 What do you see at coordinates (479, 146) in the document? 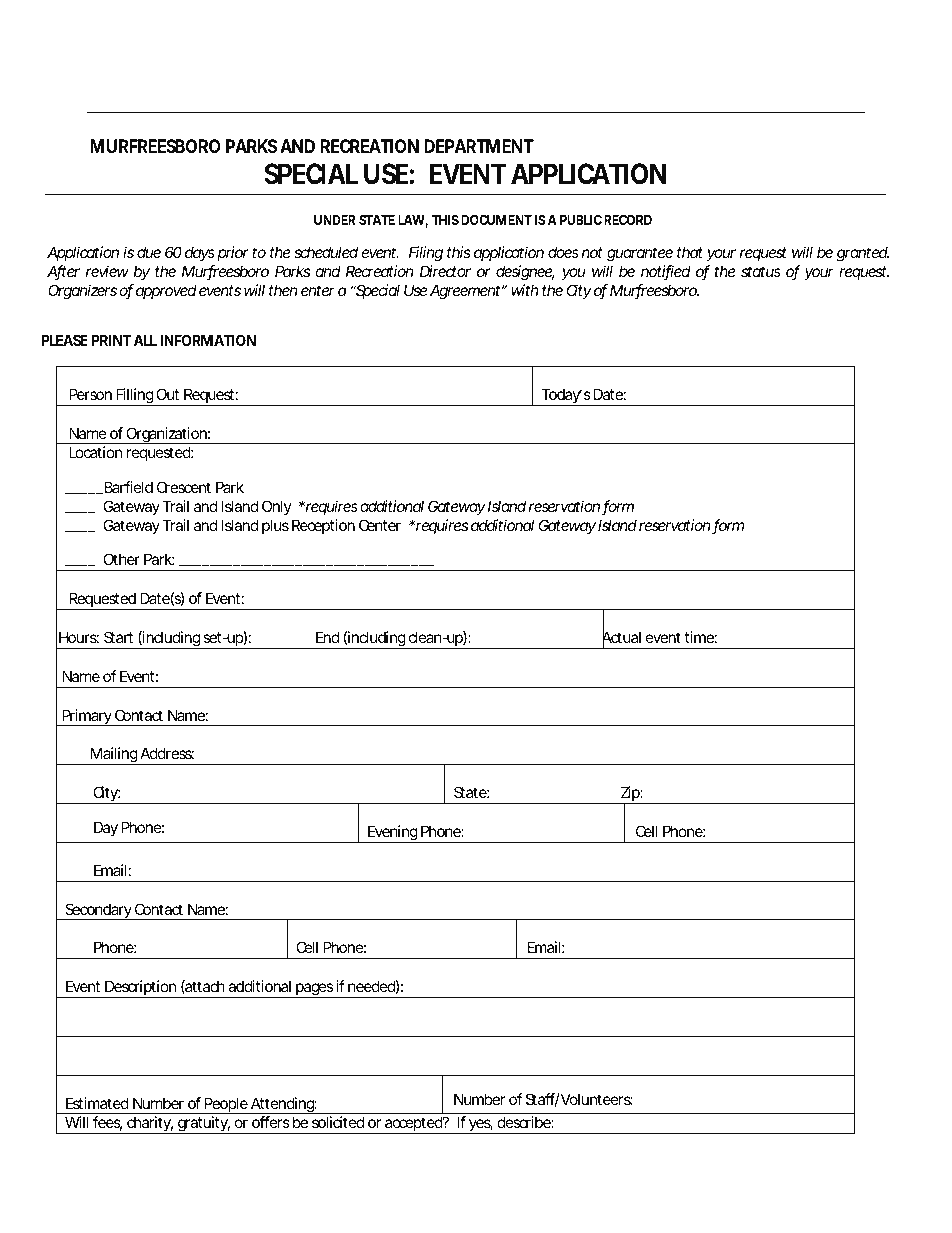
I see `DEPARTMENT` at bounding box center [479, 146].
